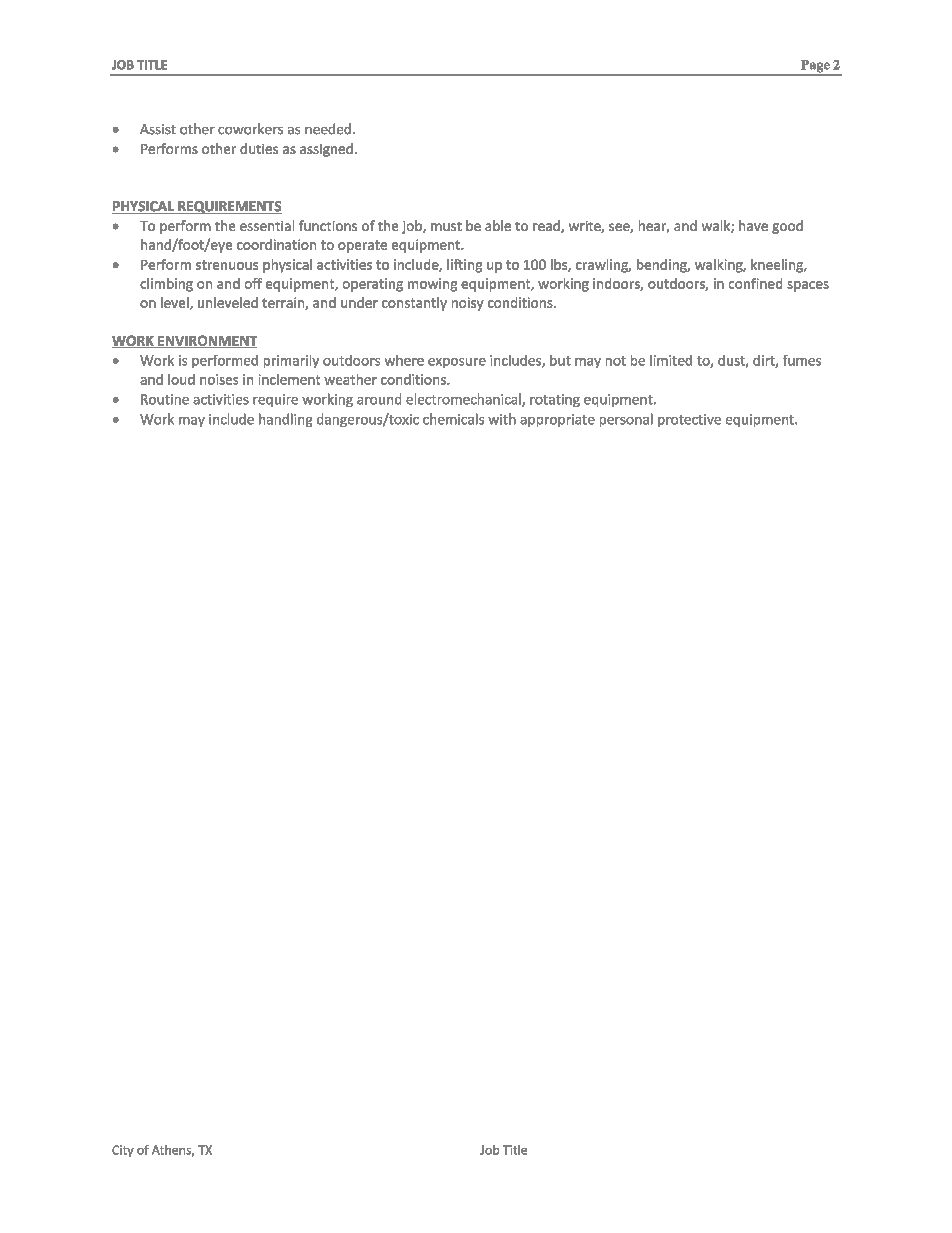 The image size is (952, 1233). Describe the element at coordinates (468, 304) in the page. I see `noisy` at that location.
